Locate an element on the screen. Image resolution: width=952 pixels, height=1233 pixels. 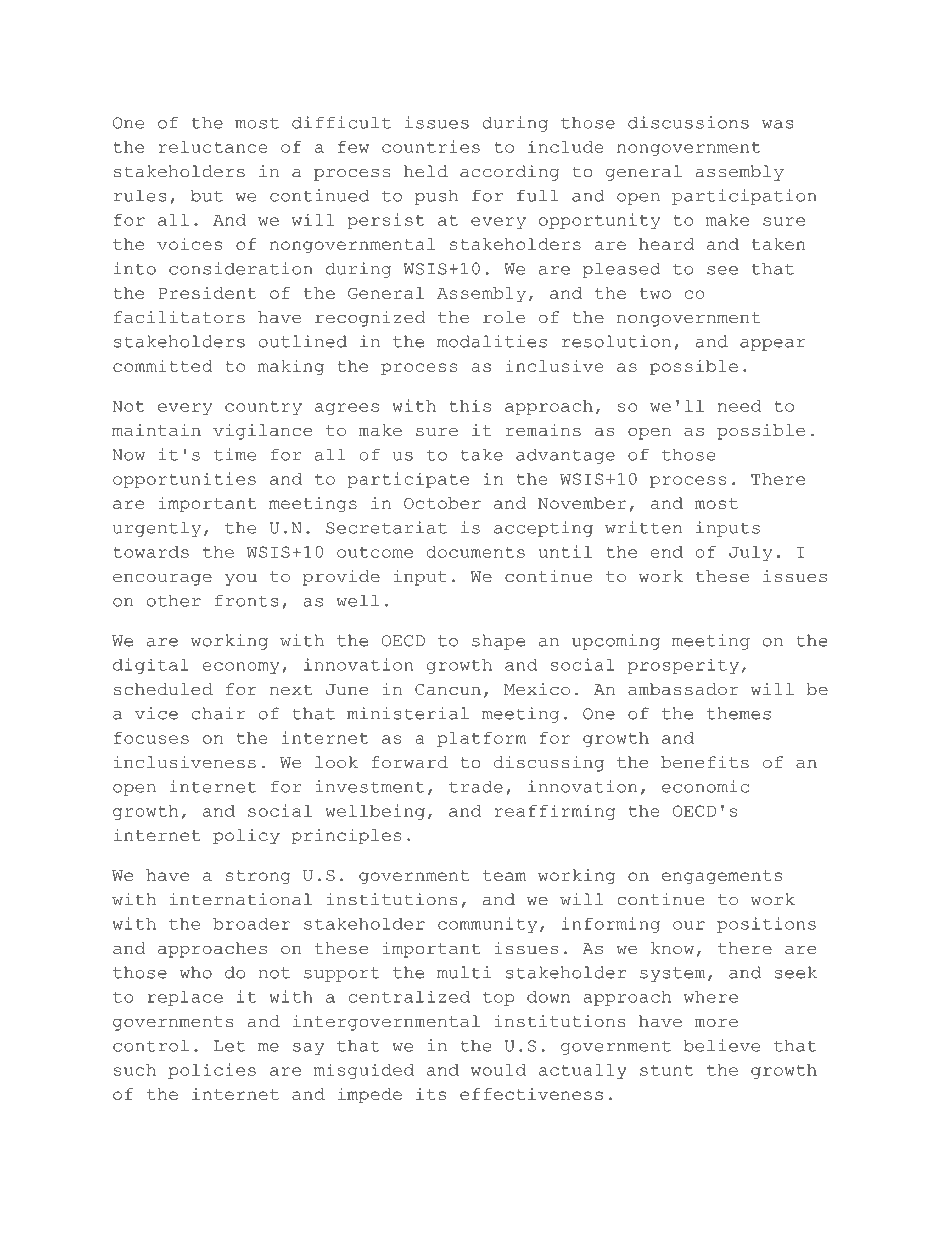
reluctance is located at coordinates (213, 147).
